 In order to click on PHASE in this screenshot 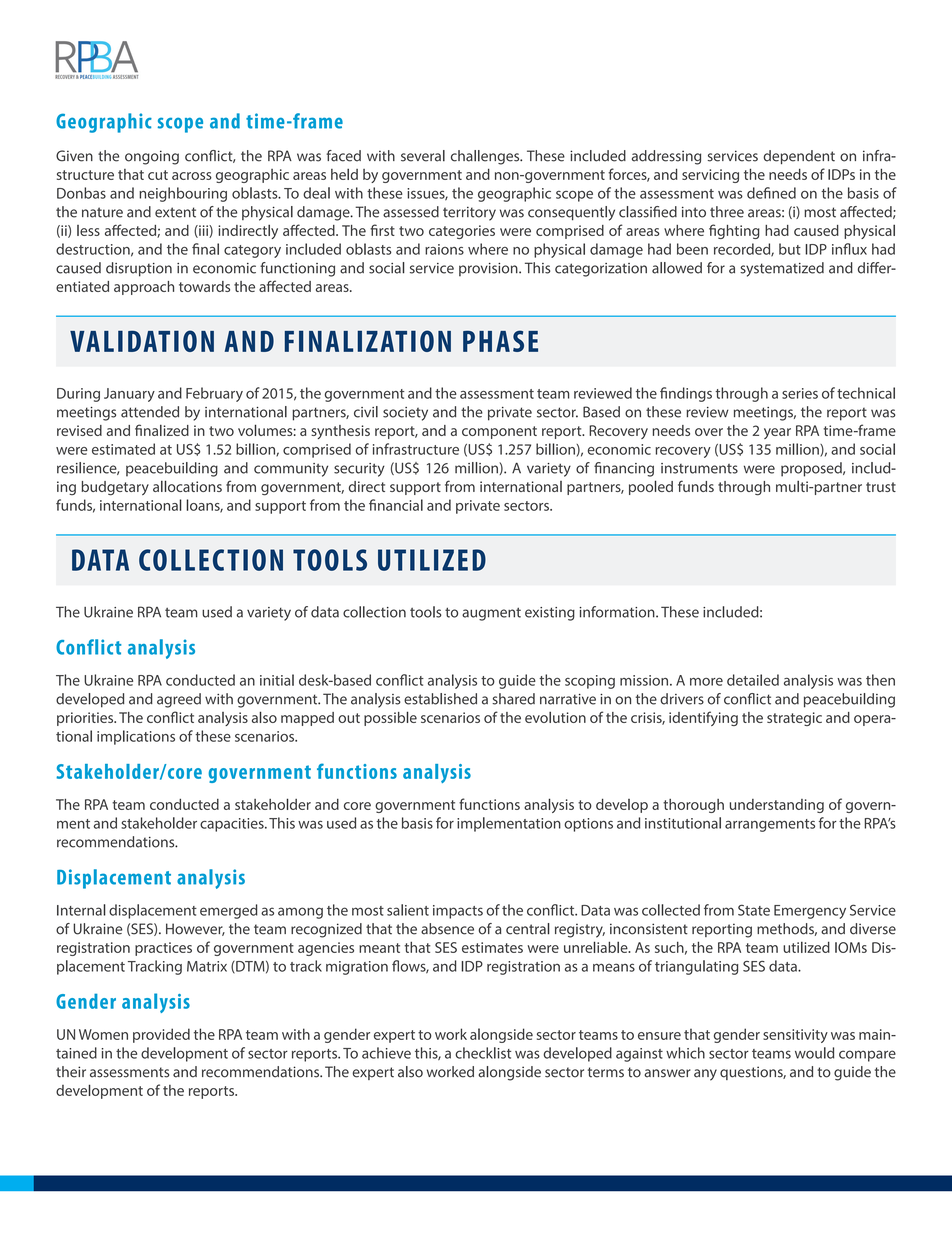, I will do `click(500, 341)`.
